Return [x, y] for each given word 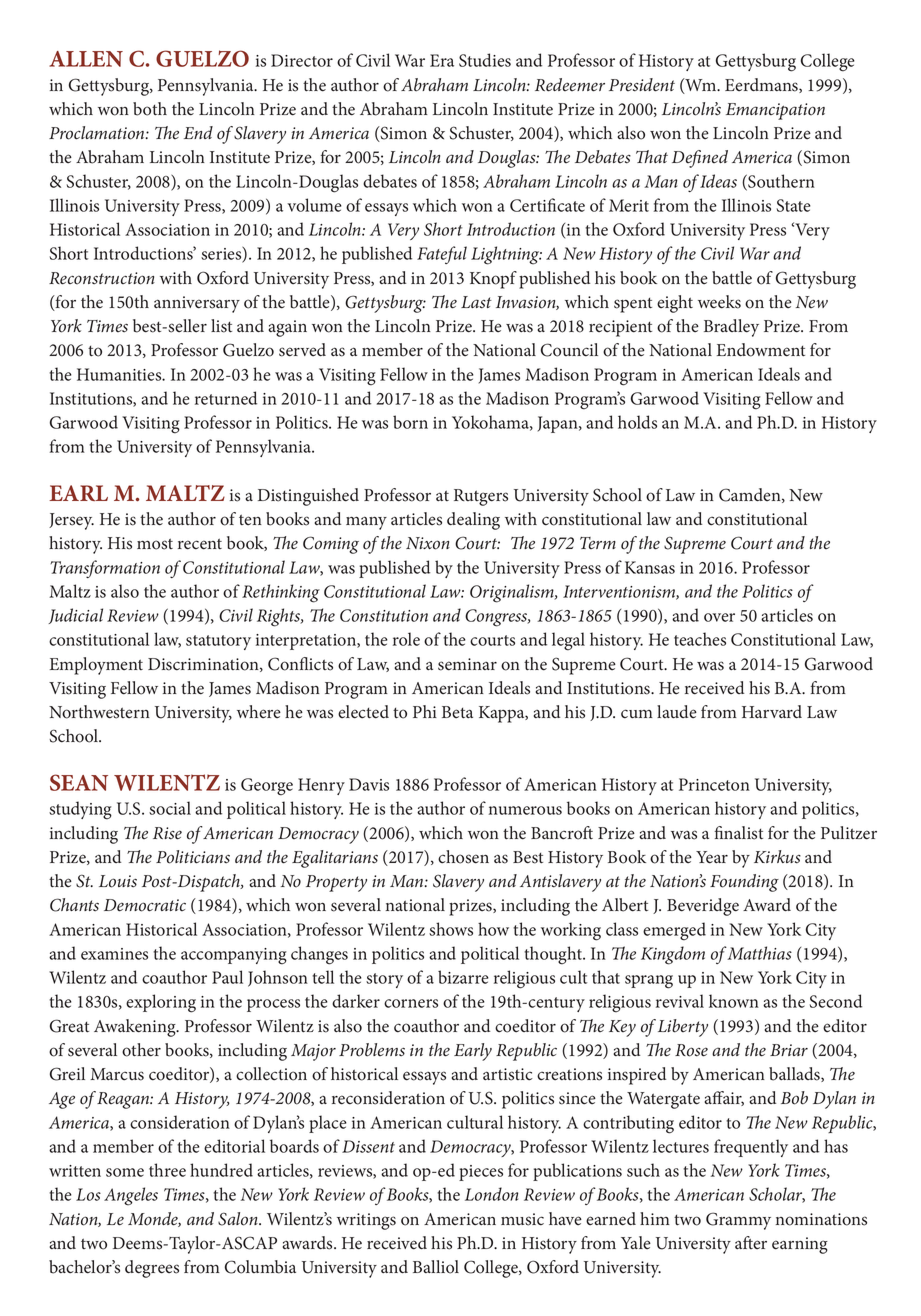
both [150, 109]
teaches [700, 639]
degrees [152, 1269]
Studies [485, 60]
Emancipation [775, 111]
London [491, 1194]
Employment [96, 666]
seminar [467, 664]
